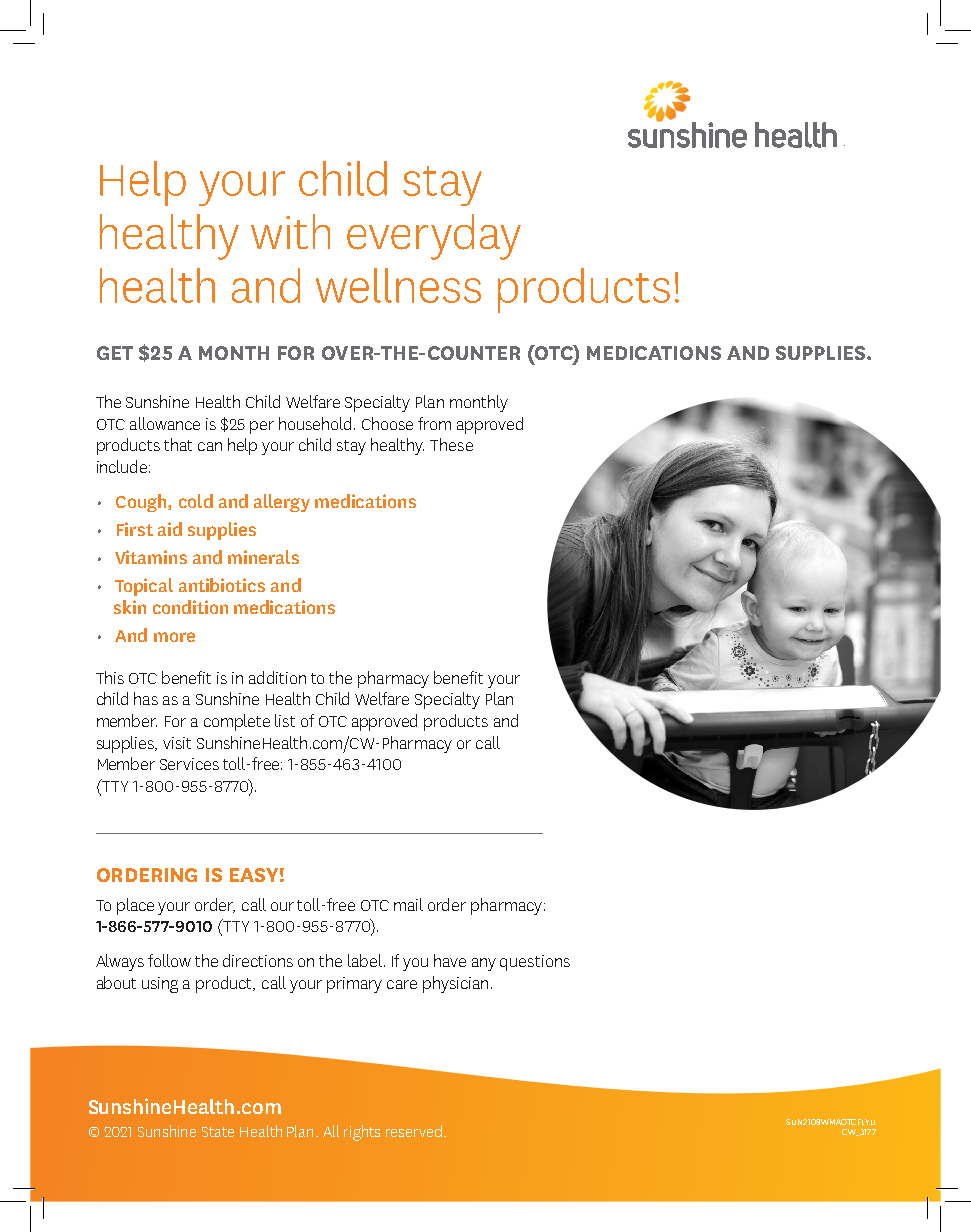 The image size is (971, 1232). I want to click on everyday, so click(434, 237).
